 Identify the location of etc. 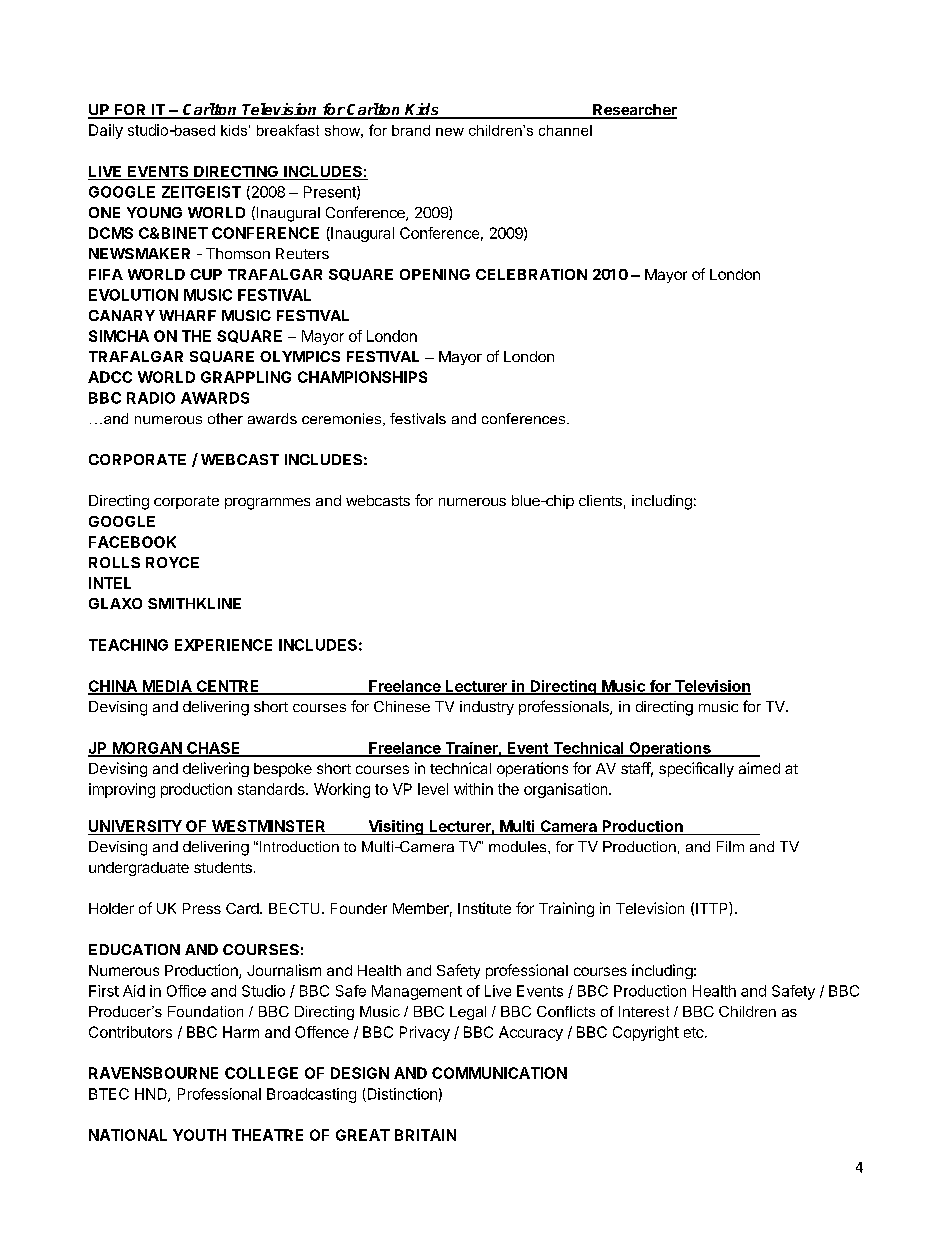
(695, 1032).
